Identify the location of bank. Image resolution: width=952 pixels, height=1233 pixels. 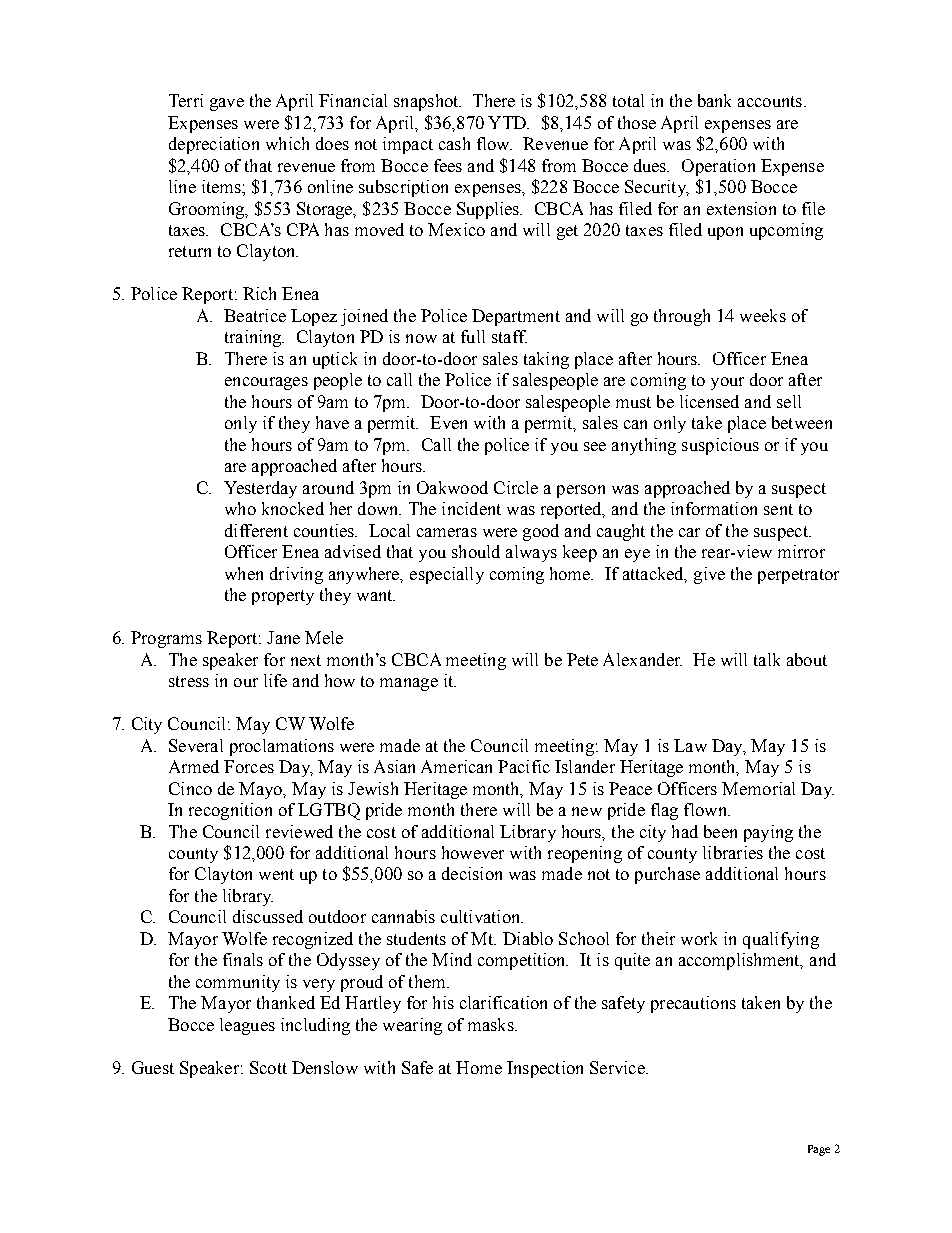
(714, 100).
